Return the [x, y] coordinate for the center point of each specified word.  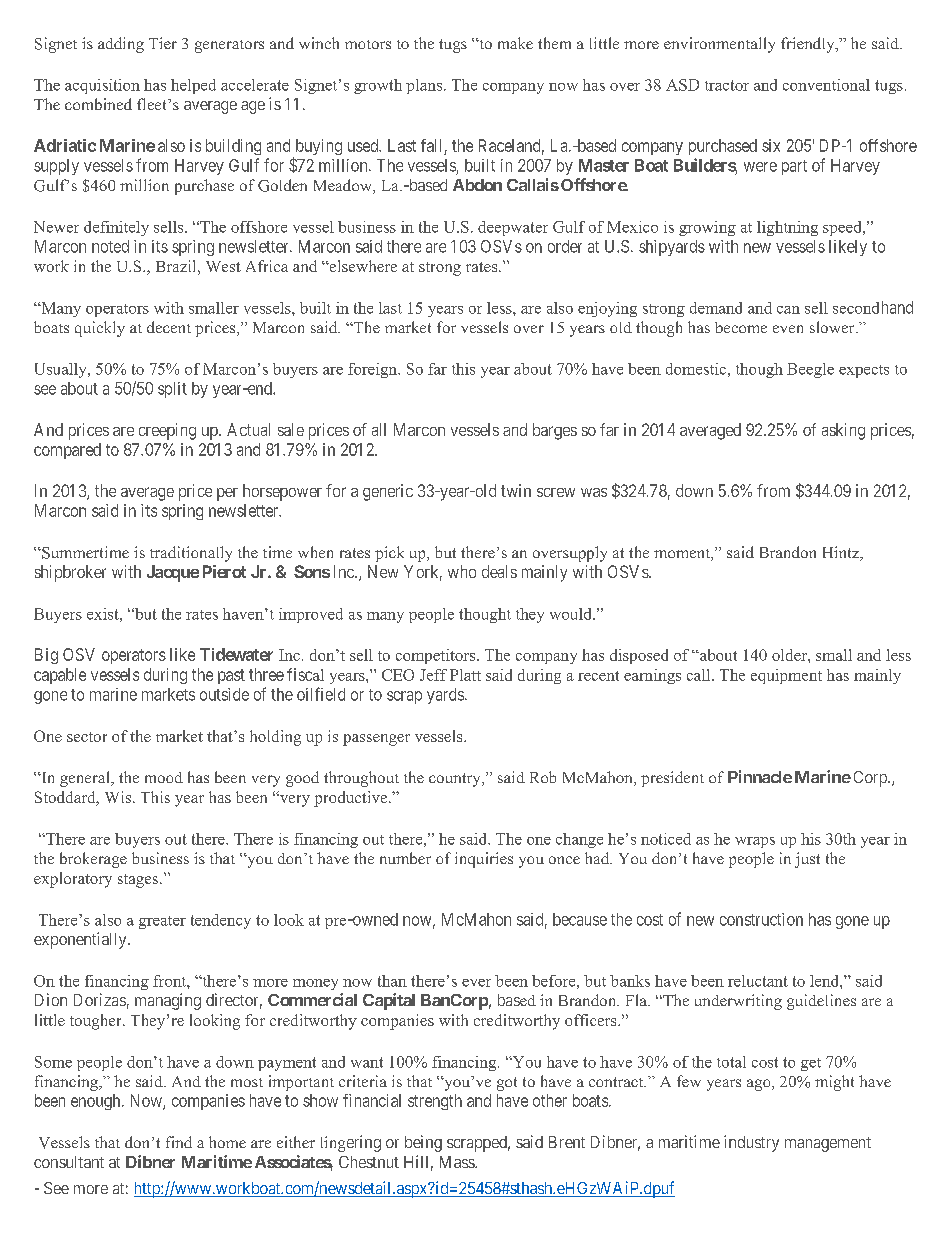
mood [164, 777]
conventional [826, 85]
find [179, 1142]
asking [843, 431]
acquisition [102, 86]
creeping [167, 431]
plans [425, 86]
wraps [755, 842]
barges [555, 431]
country [456, 780]
